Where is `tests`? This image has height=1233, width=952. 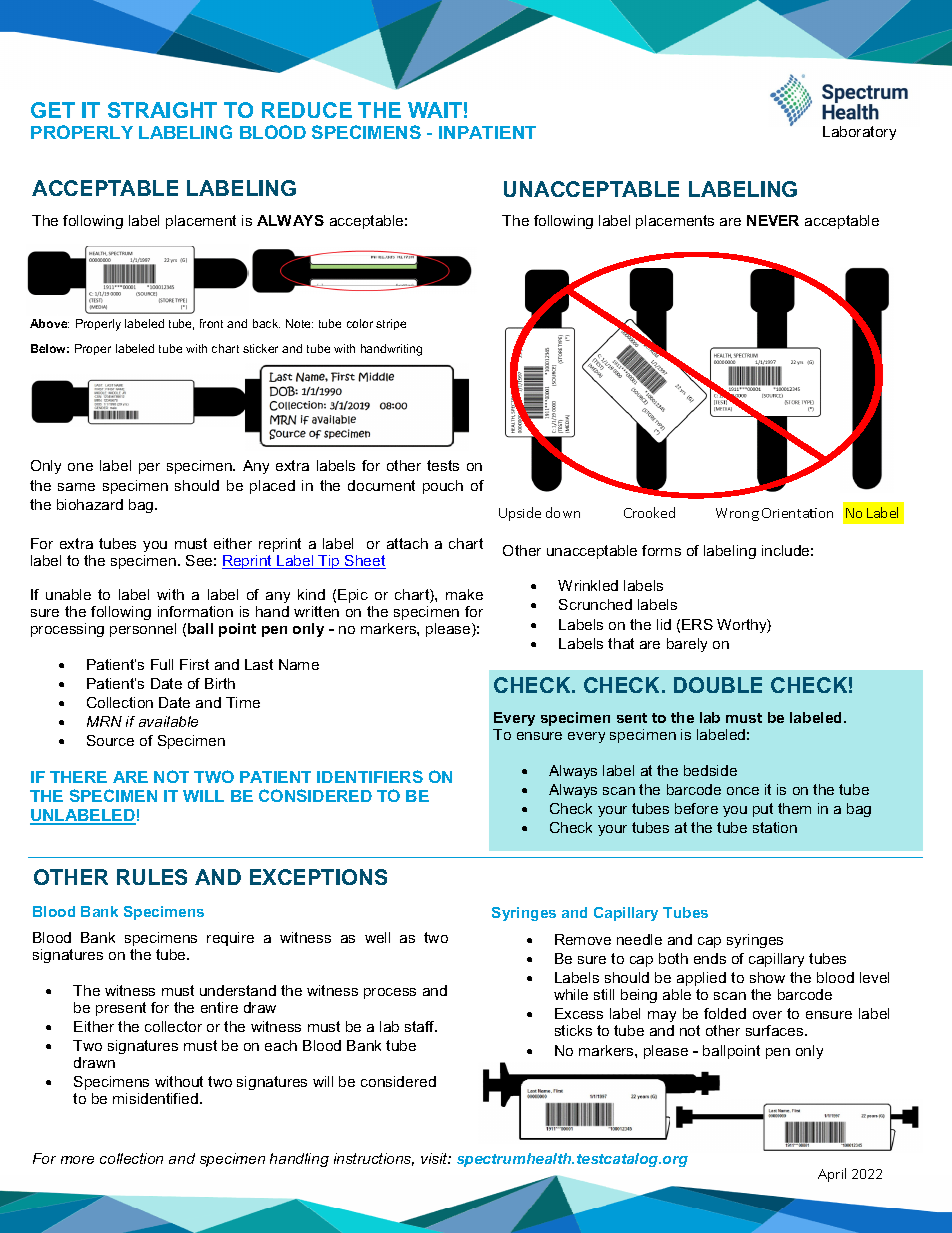
tests is located at coordinates (443, 465).
